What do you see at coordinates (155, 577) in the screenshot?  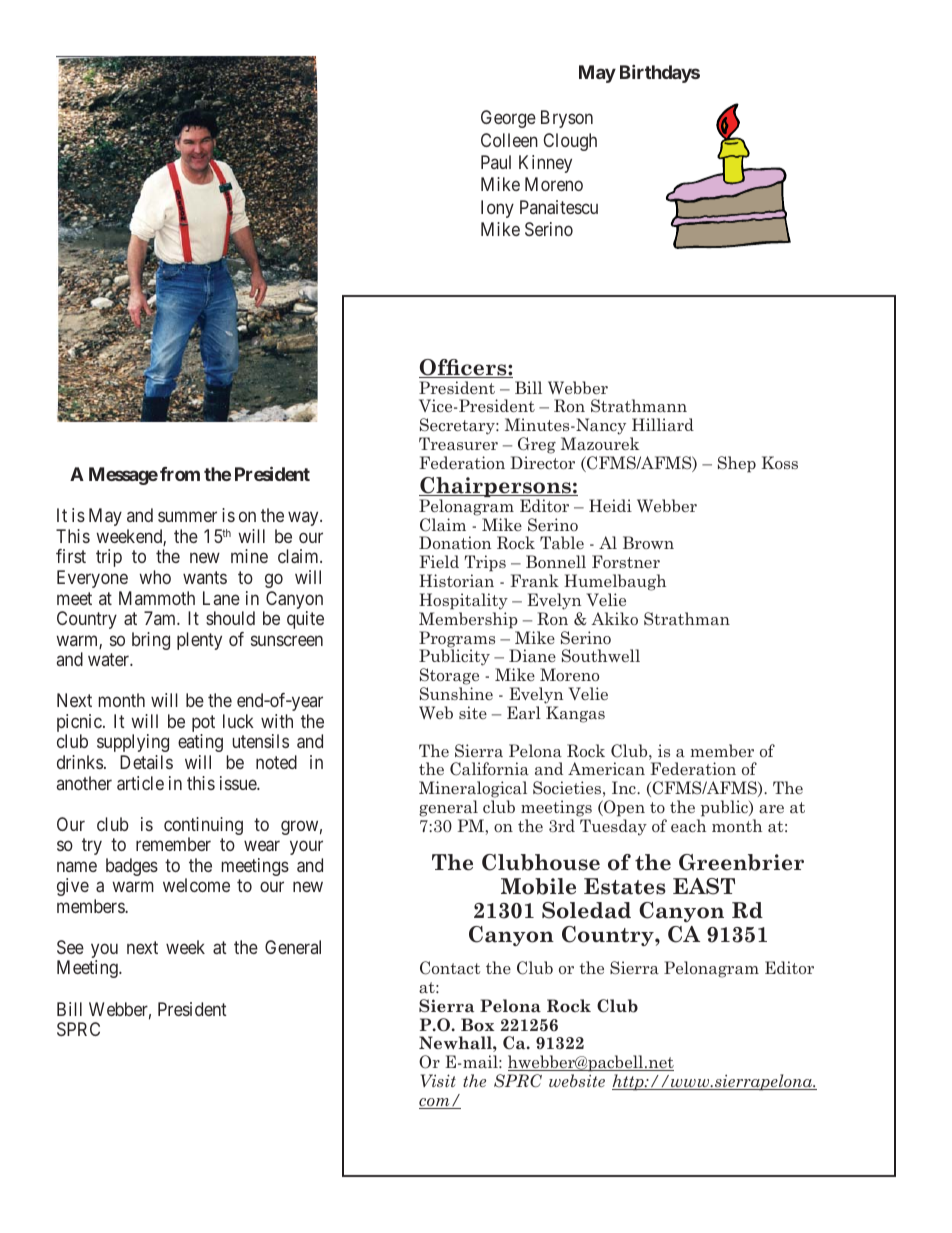 I see `who` at bounding box center [155, 577].
